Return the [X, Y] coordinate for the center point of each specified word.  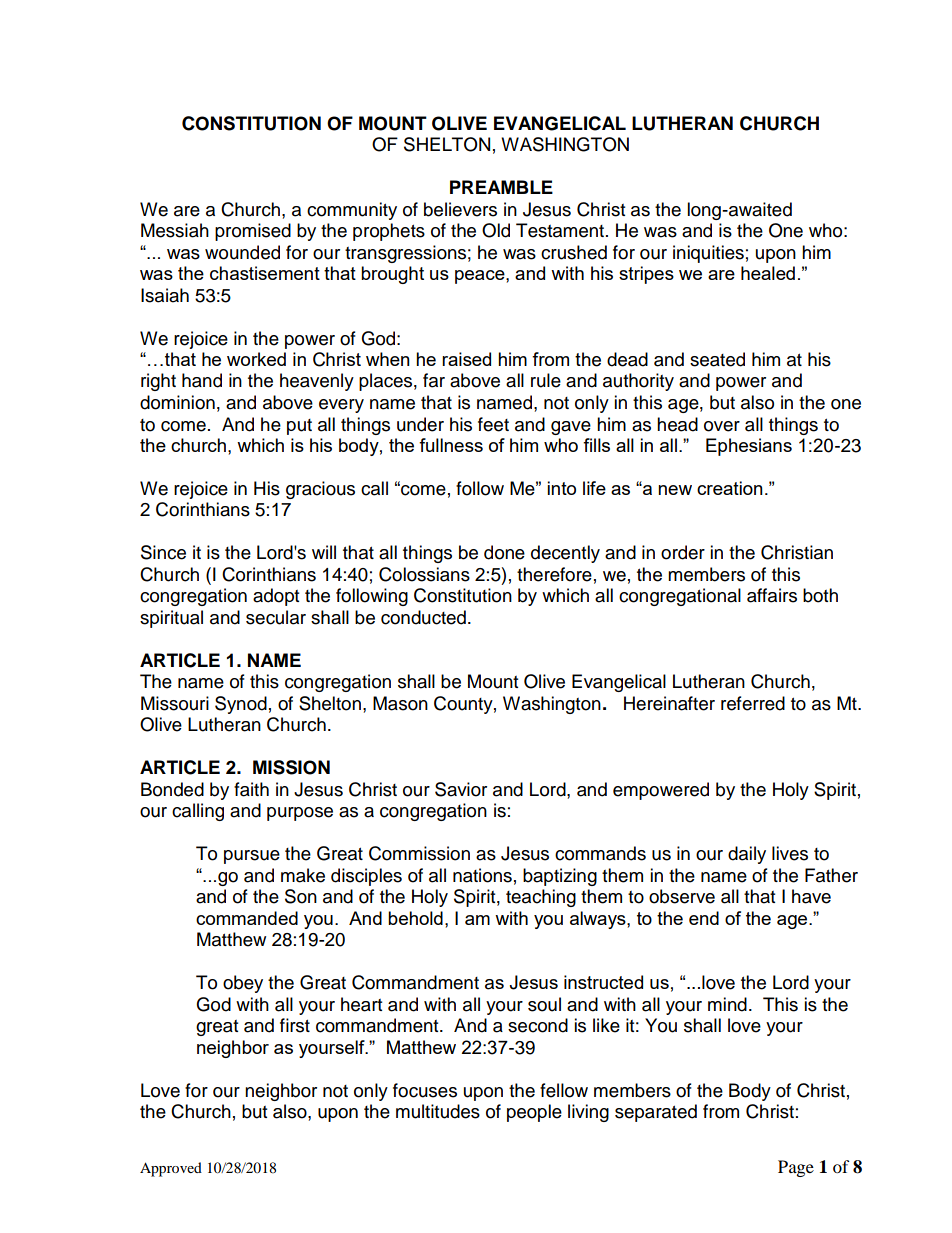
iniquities [708, 254]
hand [202, 380]
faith [251, 789]
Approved [171, 1169]
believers [460, 209]
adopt [276, 597]
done [504, 552]
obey [243, 984]
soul [544, 1004]
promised [253, 232]
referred [753, 703]
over [722, 426]
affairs [772, 595]
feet [493, 424]
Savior [461, 789]
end [704, 918]
